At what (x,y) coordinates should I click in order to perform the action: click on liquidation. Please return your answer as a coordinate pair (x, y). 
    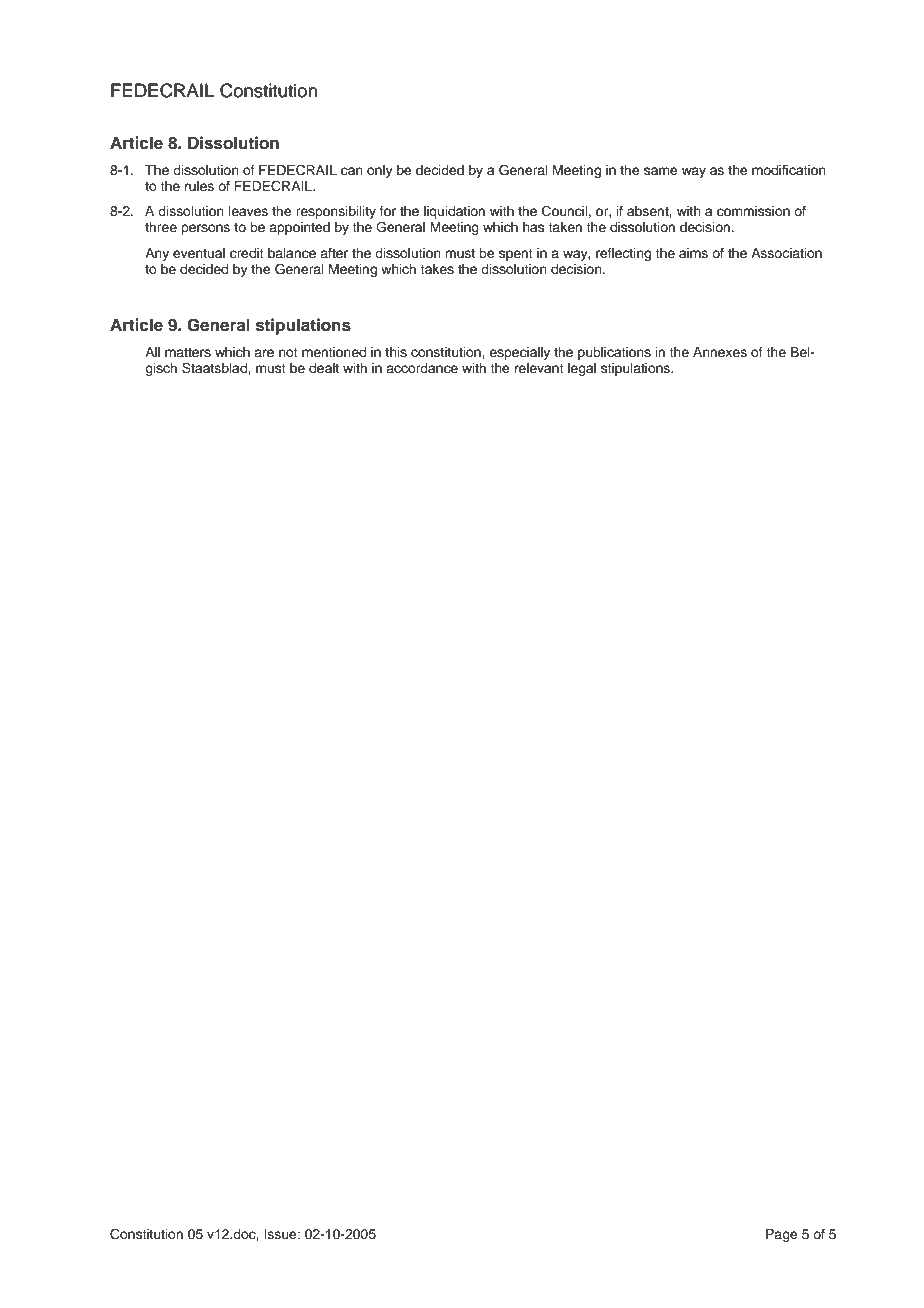
    Looking at the image, I should click on (454, 212).
